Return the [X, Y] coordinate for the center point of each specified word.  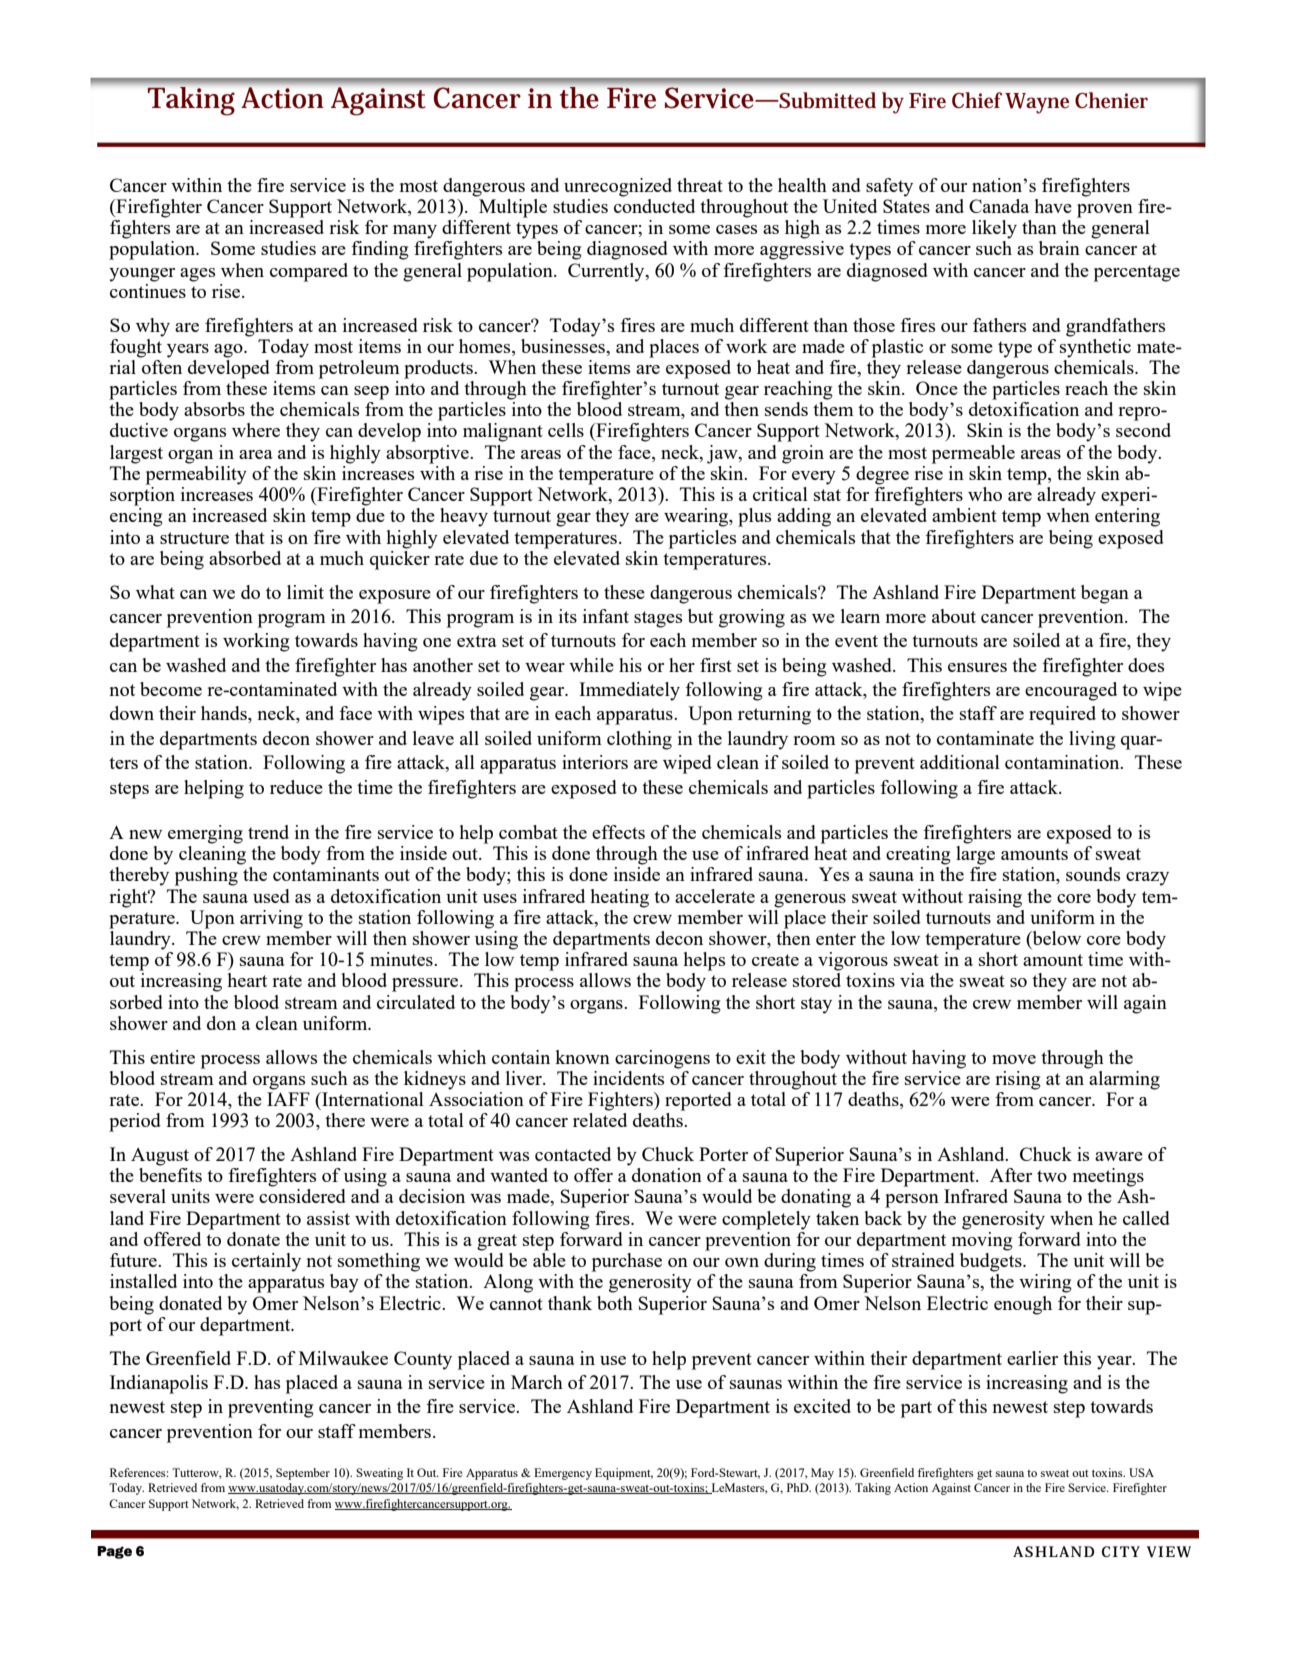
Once [937, 388]
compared [309, 272]
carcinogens [662, 1059]
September [303, 1474]
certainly [266, 1262]
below [1055, 939]
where [256, 430]
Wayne [1037, 103]
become [171, 689]
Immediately [629, 691]
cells [566, 430]
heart [247, 980]
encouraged [1071, 691]
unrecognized [618, 187]
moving [982, 1240]
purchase [627, 1262]
